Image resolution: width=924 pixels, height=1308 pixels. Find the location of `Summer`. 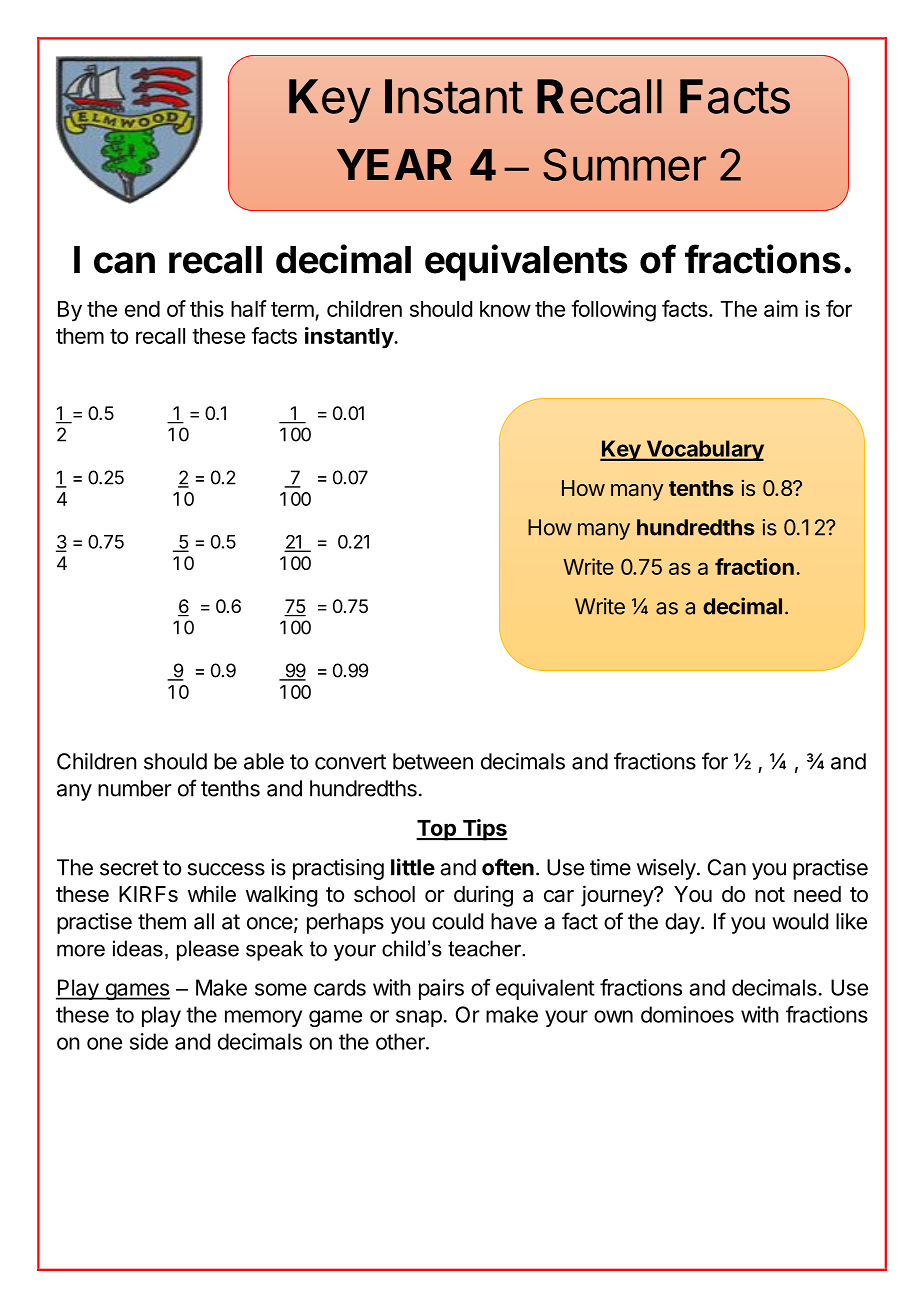

Summer is located at coordinates (624, 164).
